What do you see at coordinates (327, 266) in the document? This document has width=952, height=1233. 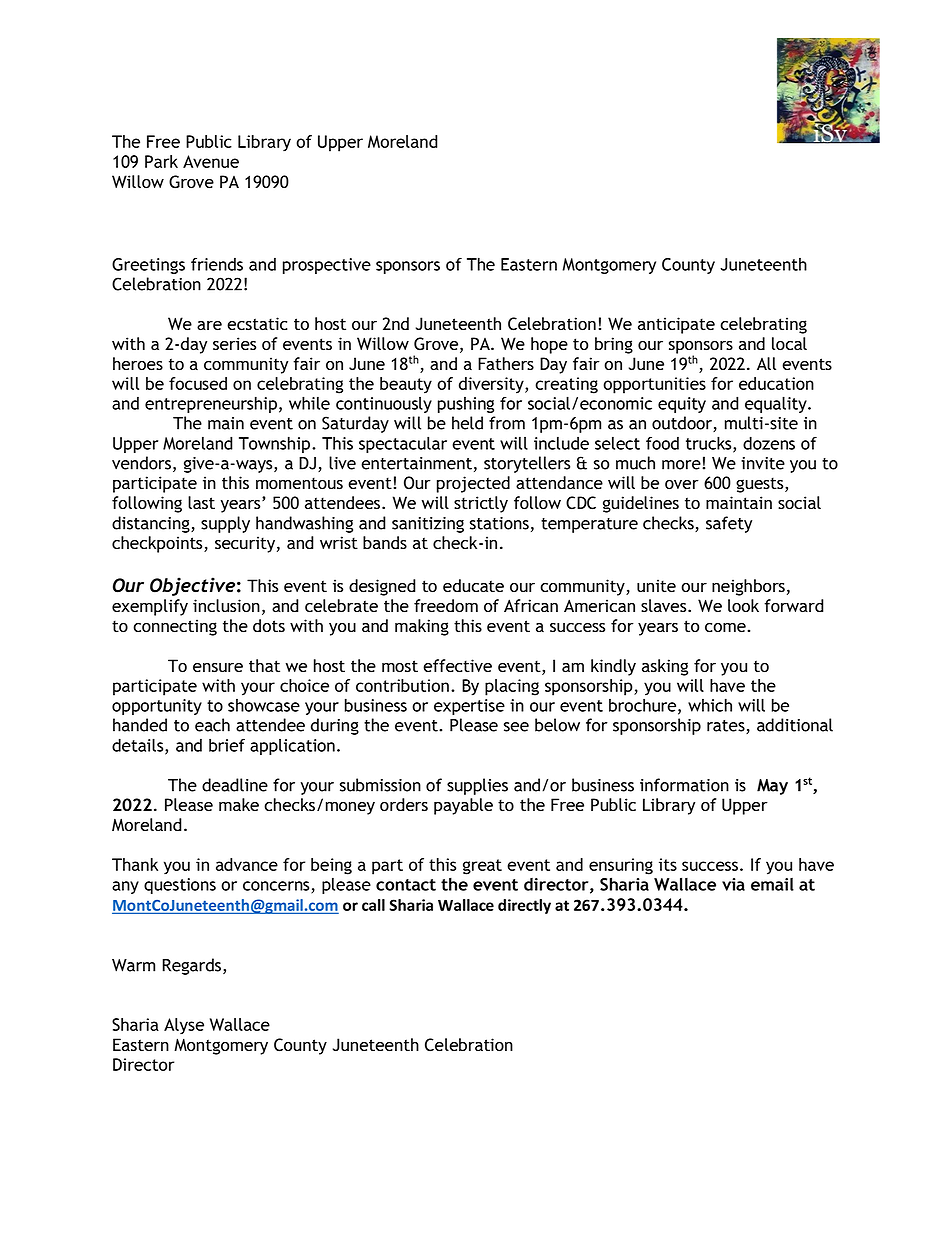 I see `prospective` at bounding box center [327, 266].
